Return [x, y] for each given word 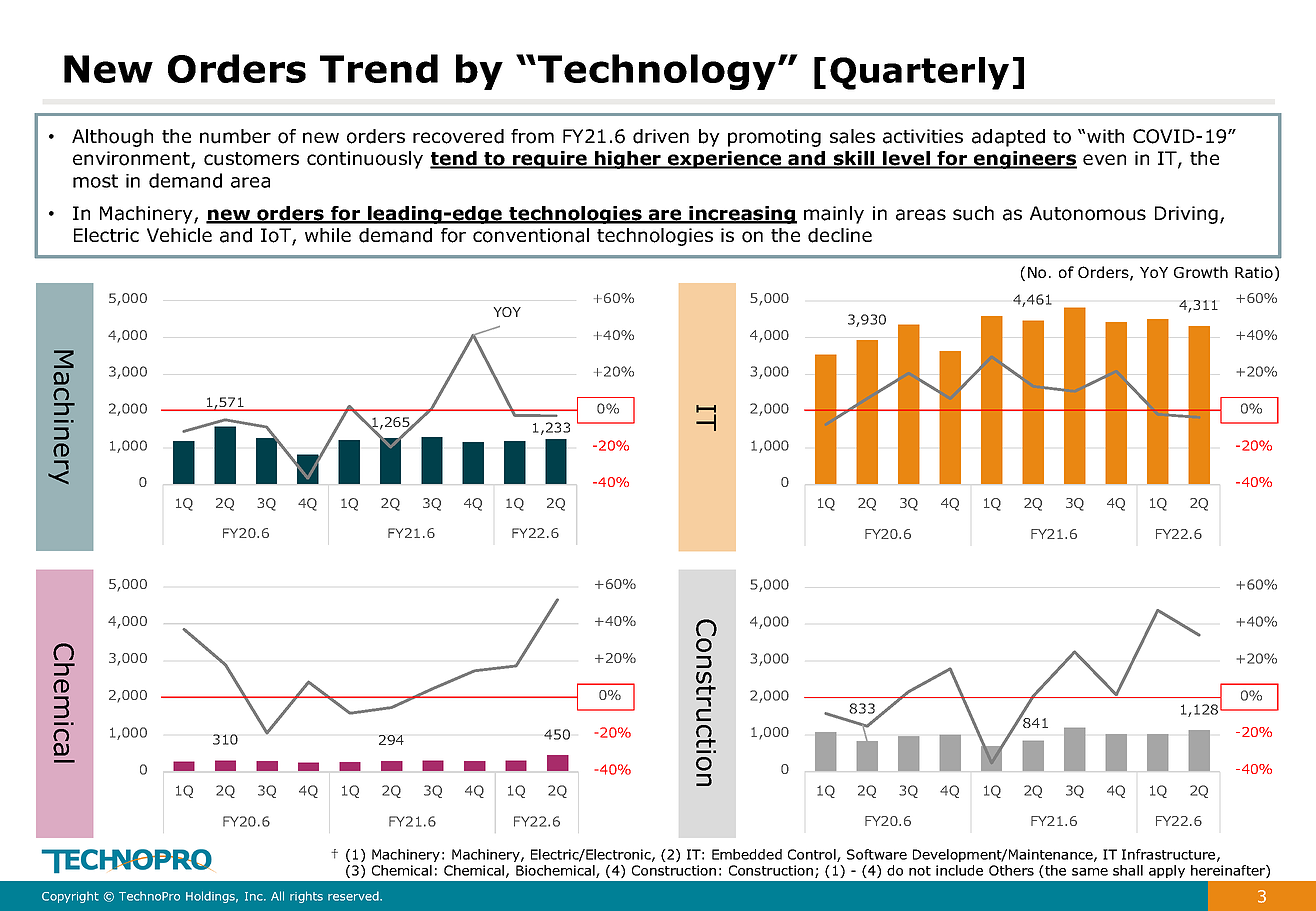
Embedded [747, 854]
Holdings [212, 897]
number [235, 136]
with [1105, 136]
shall [1128, 870]
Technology [657, 72]
